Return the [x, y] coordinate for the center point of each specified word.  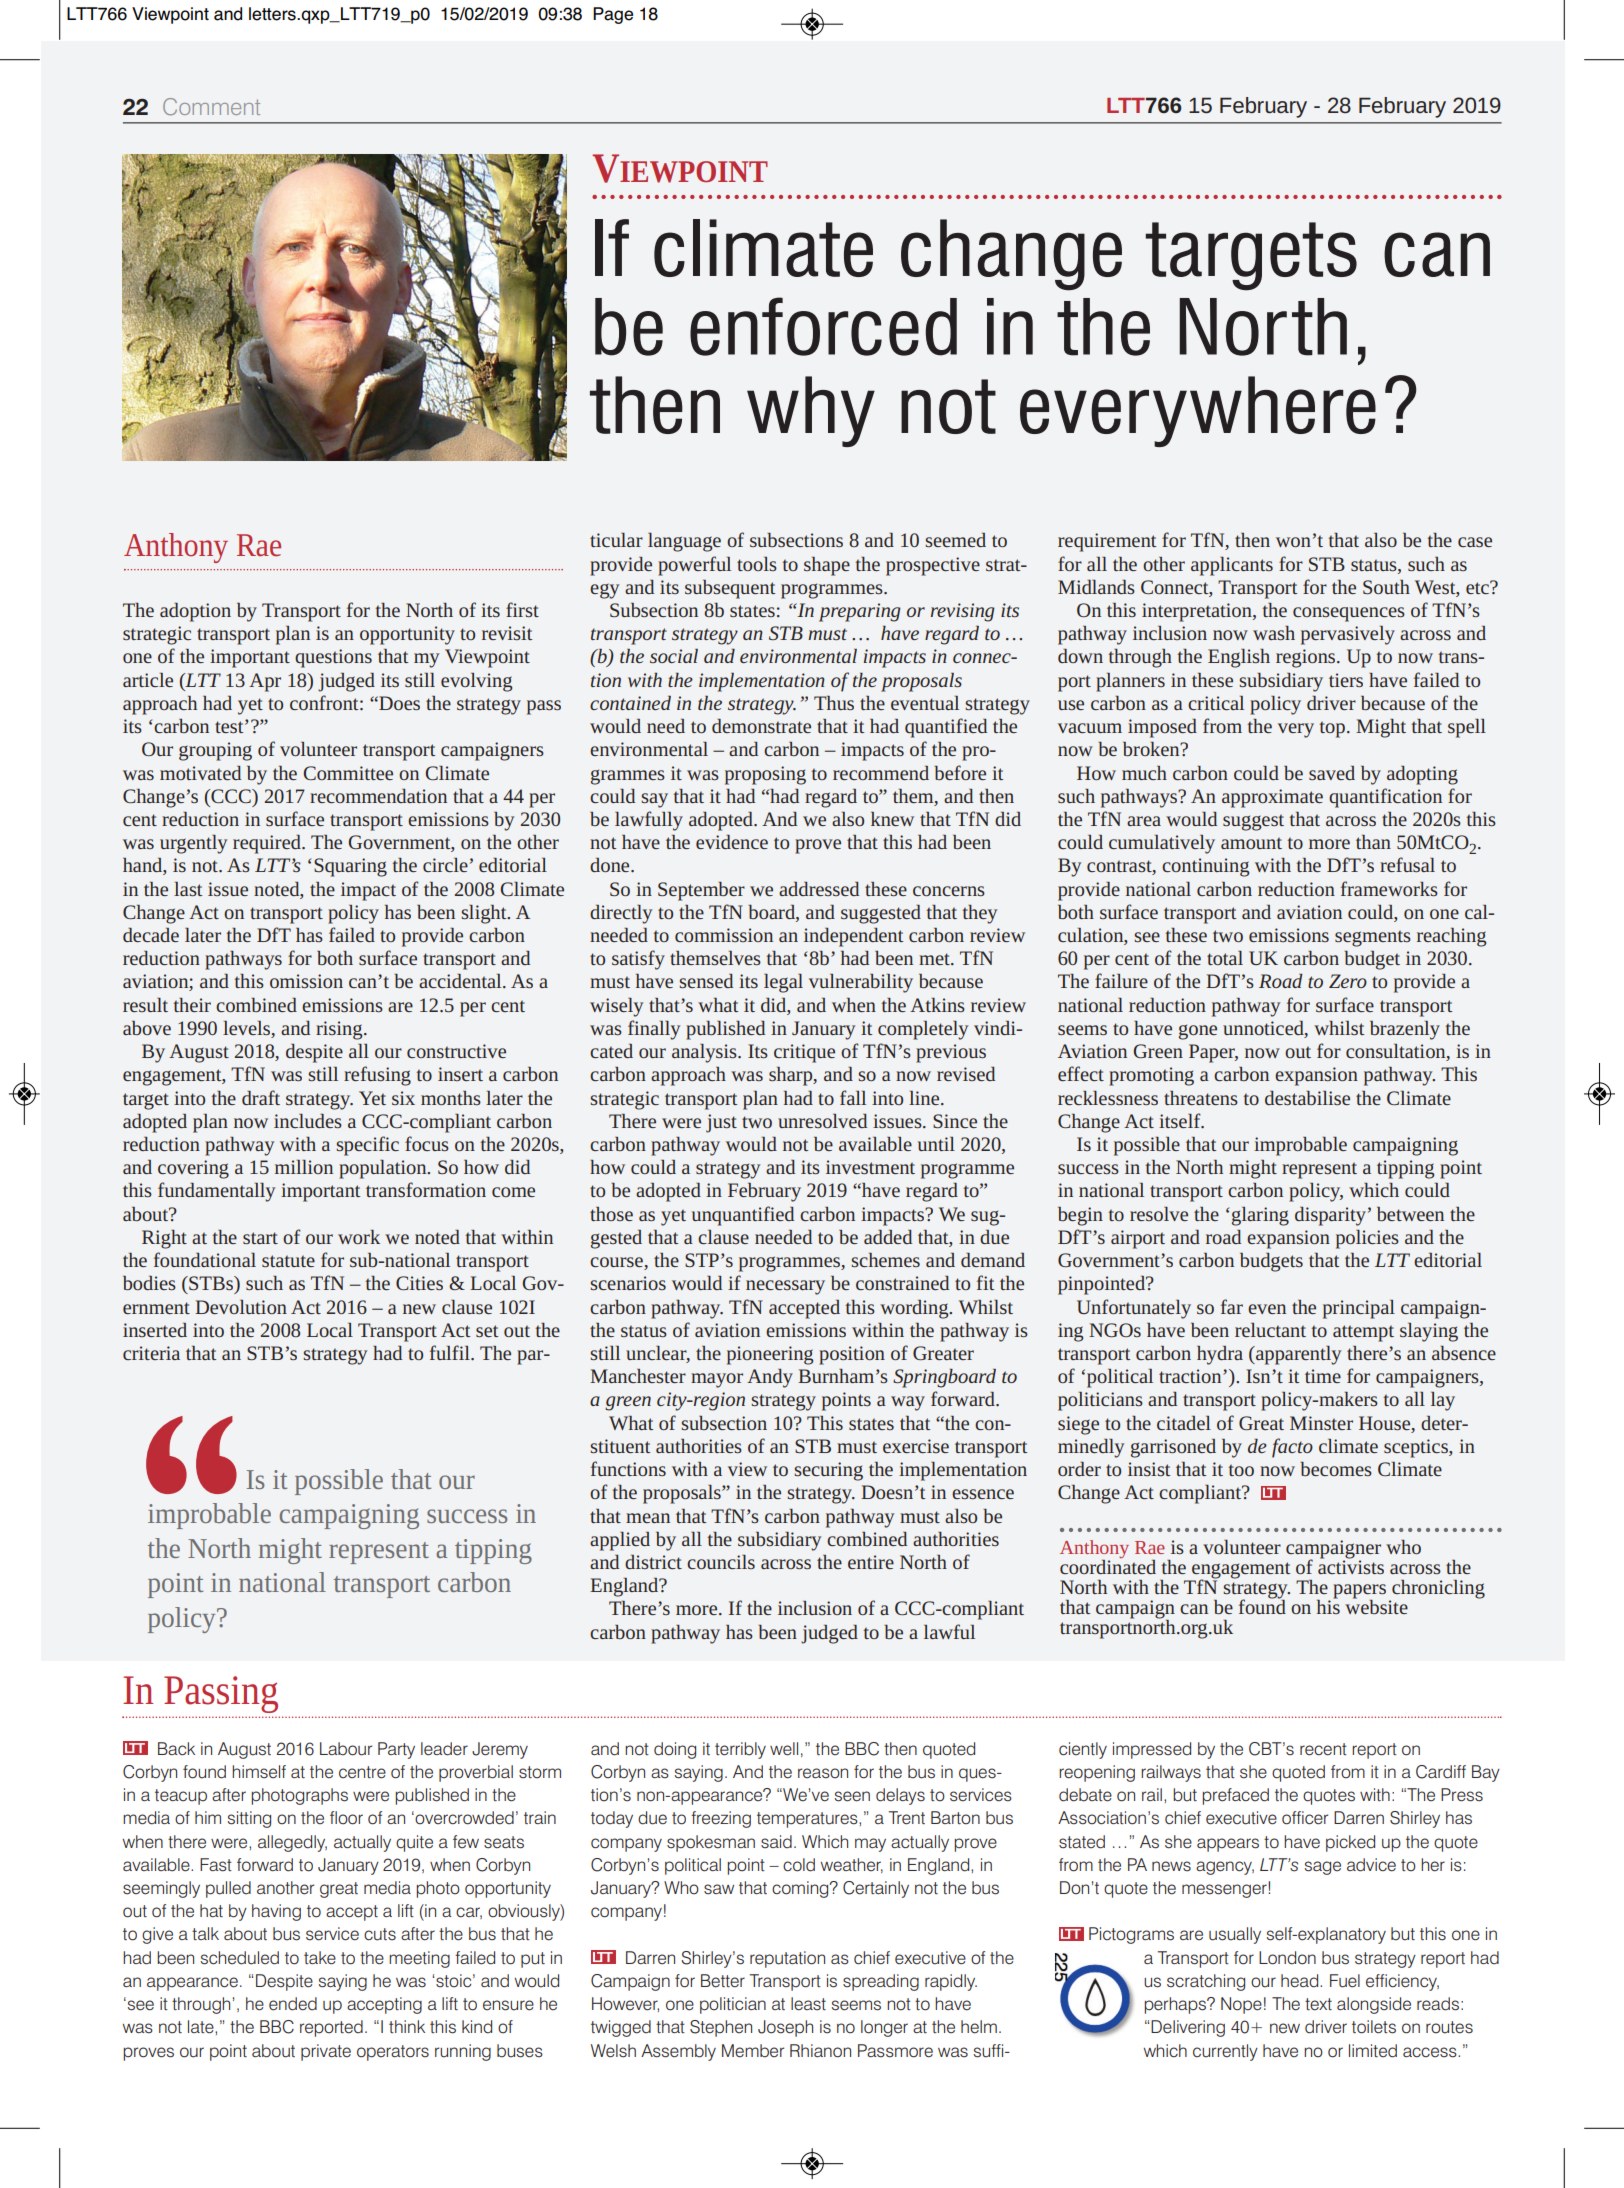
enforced [823, 326]
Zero [1348, 981]
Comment [211, 106]
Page [613, 15]
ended [293, 2004]
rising [340, 1030]
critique [804, 1053]
